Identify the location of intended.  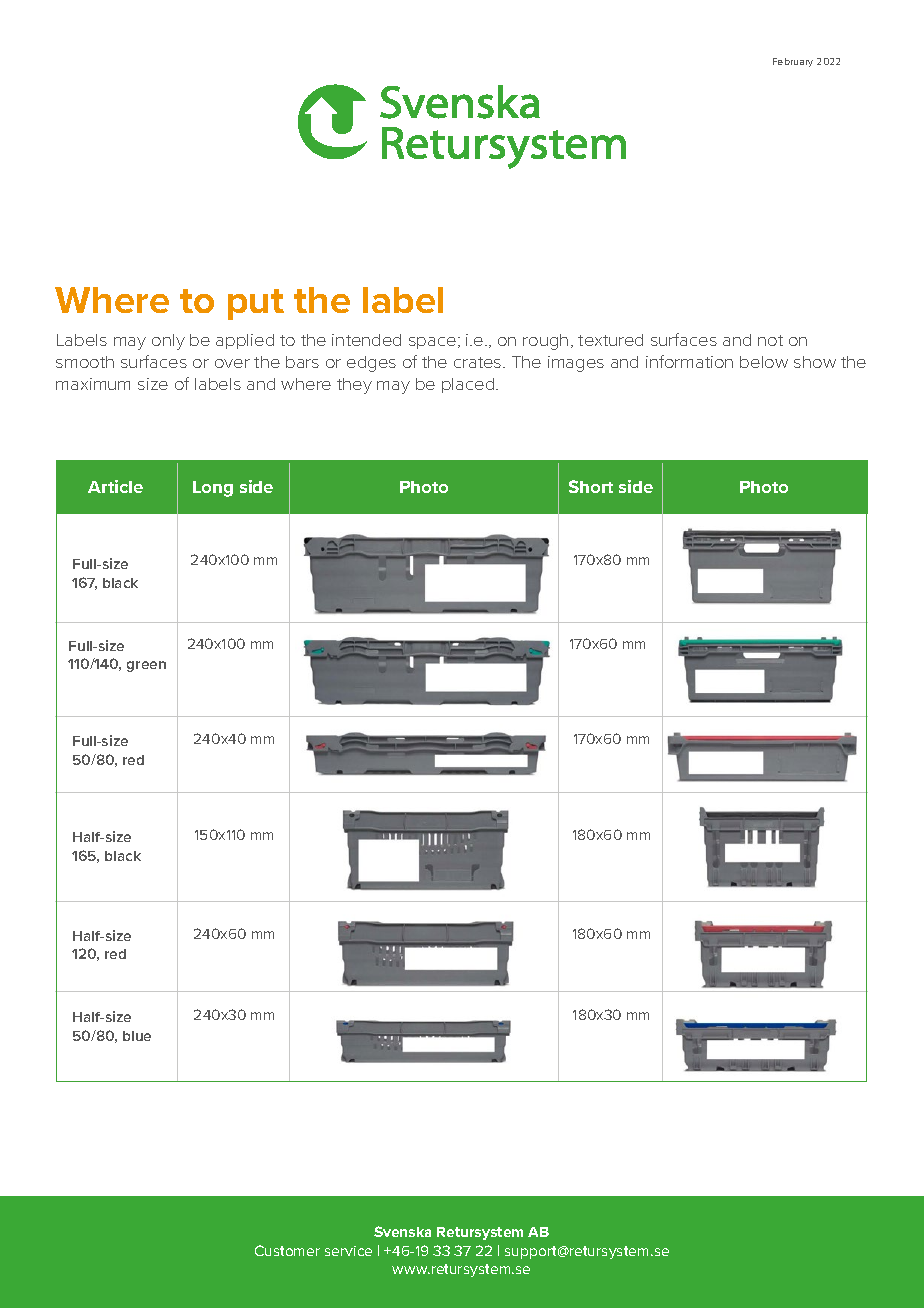
(366, 340).
